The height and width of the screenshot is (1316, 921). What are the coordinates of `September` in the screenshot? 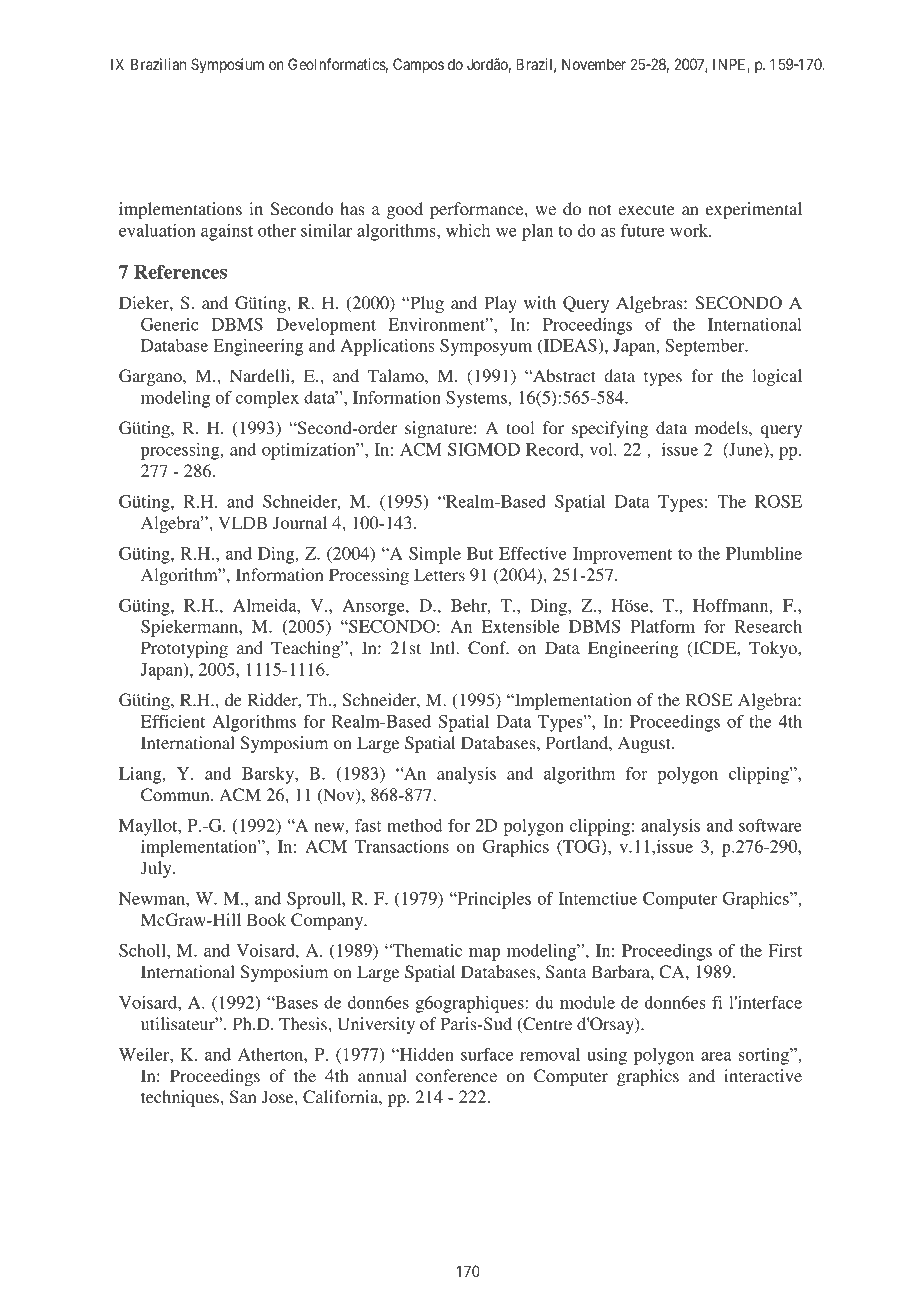 It's located at (706, 347).
